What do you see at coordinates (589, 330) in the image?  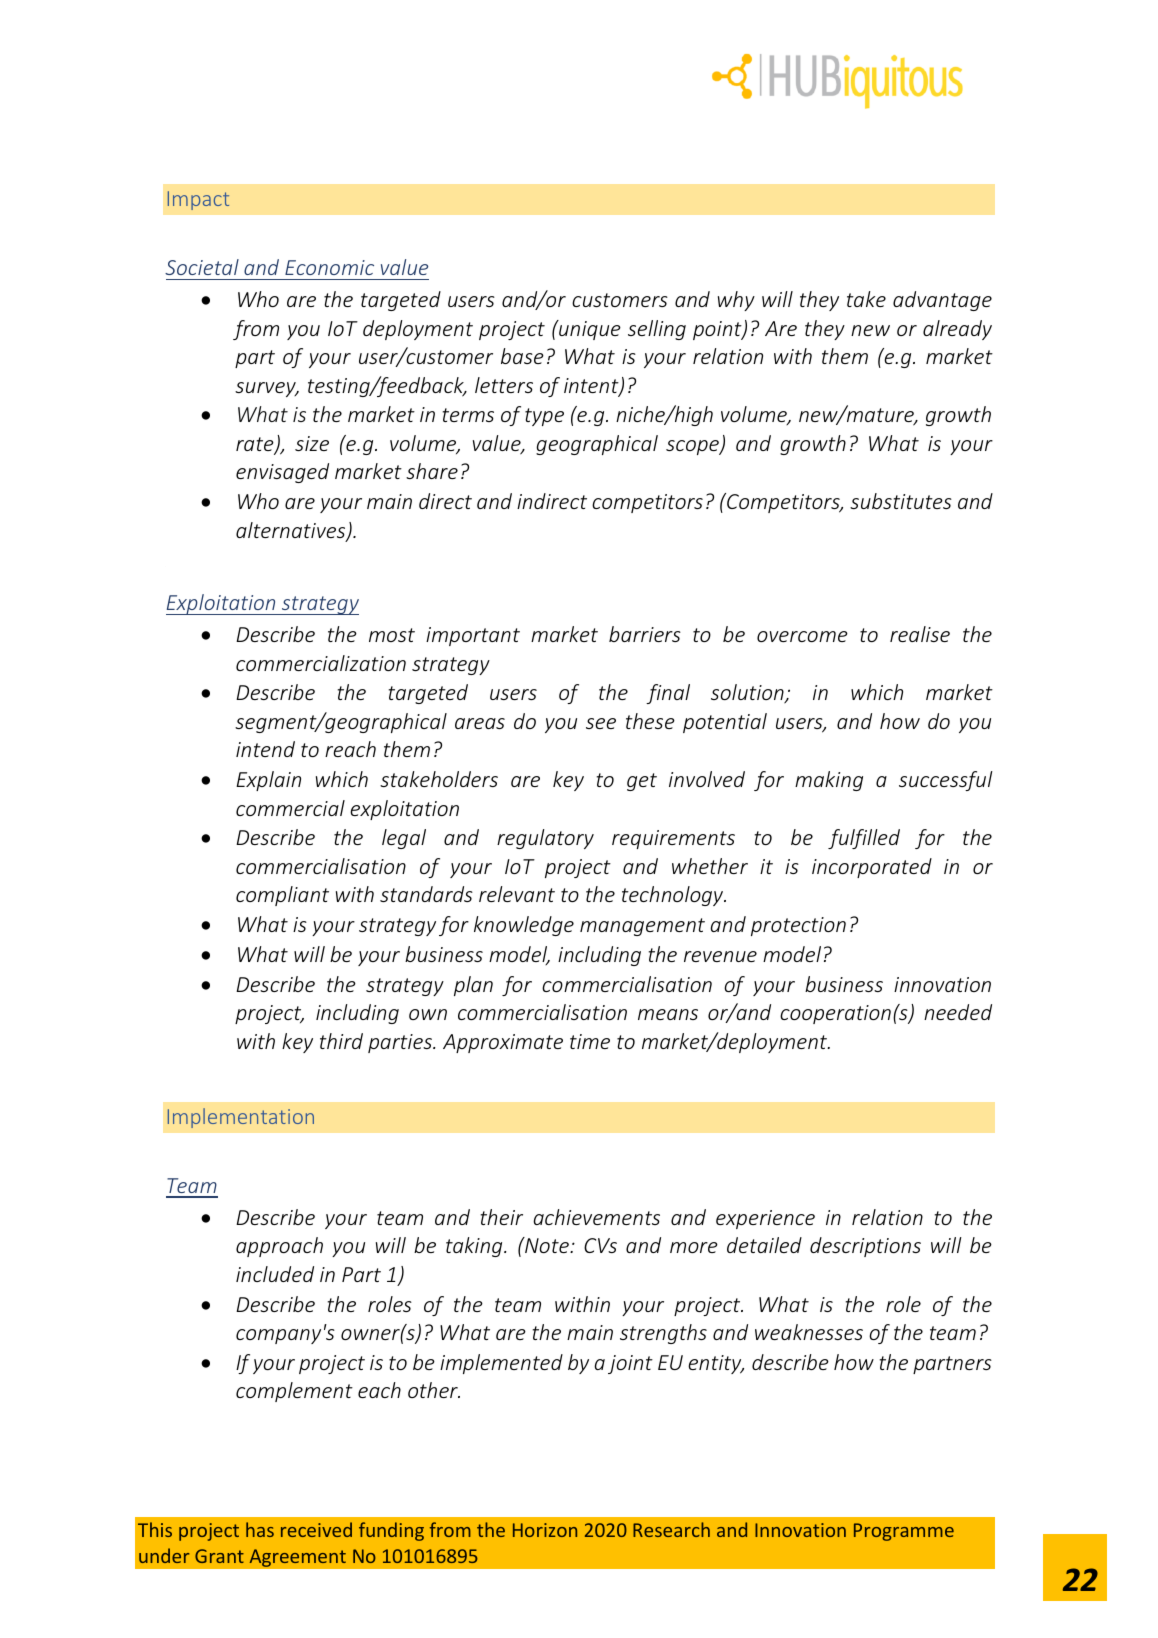 I see `unique` at bounding box center [589, 330].
